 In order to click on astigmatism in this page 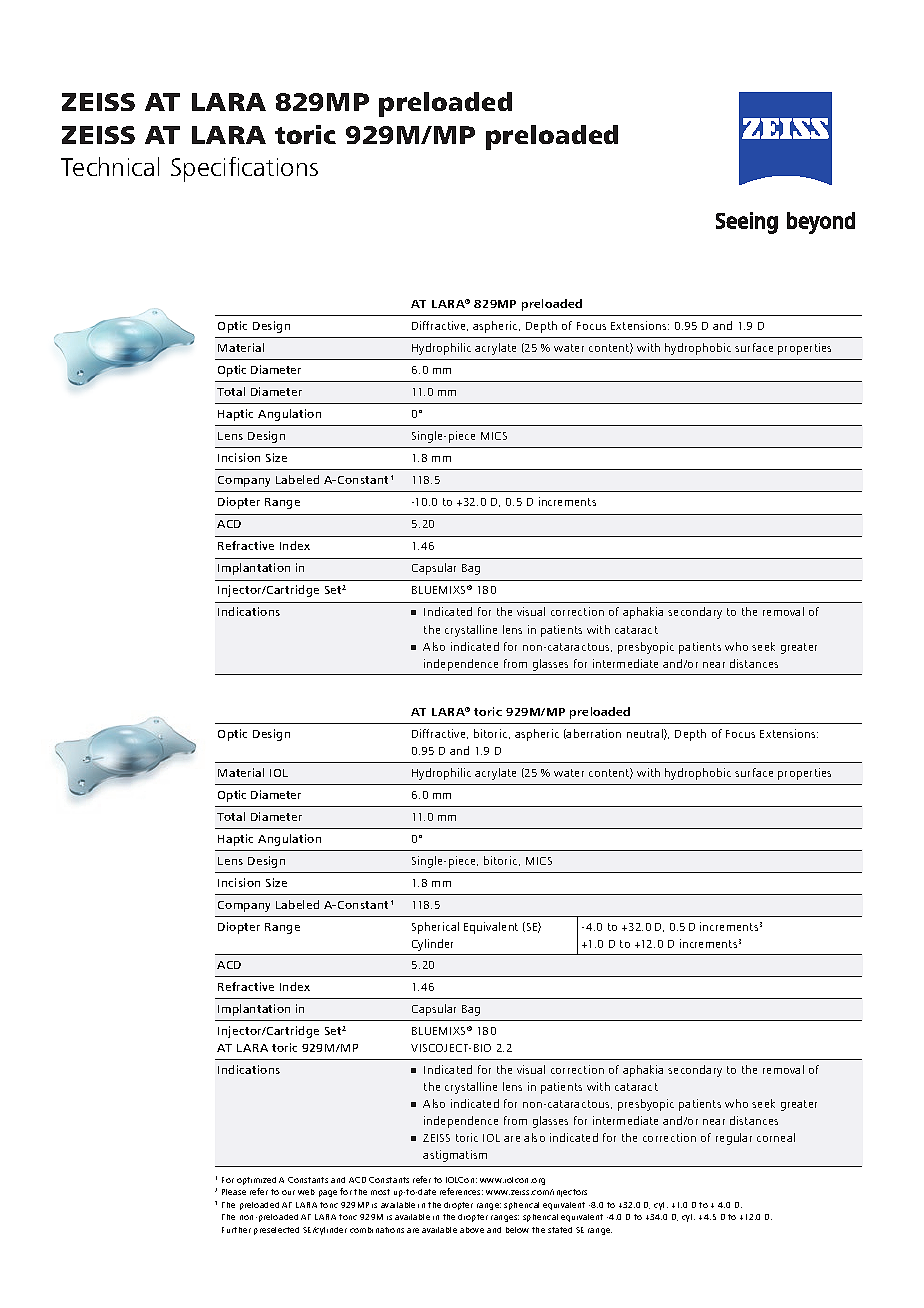, I will do `click(455, 1156)`.
